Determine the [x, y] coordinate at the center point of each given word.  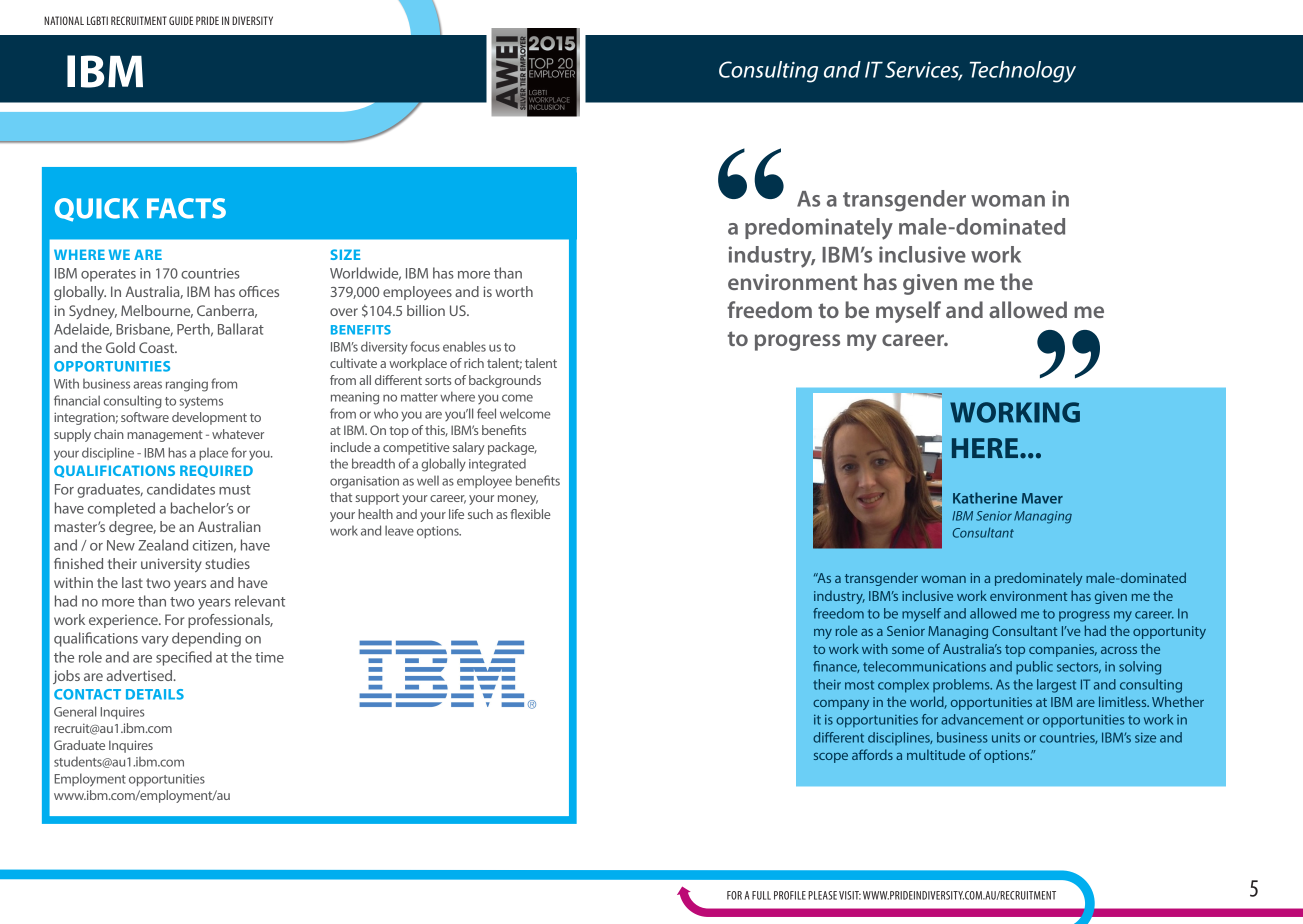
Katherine [985, 498]
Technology [1023, 72]
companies [1063, 650]
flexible [530, 514]
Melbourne [157, 311]
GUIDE [181, 20]
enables [464, 346]
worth [514, 291]
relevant [260, 601]
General [75, 711]
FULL [761, 895]
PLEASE [822, 895]
